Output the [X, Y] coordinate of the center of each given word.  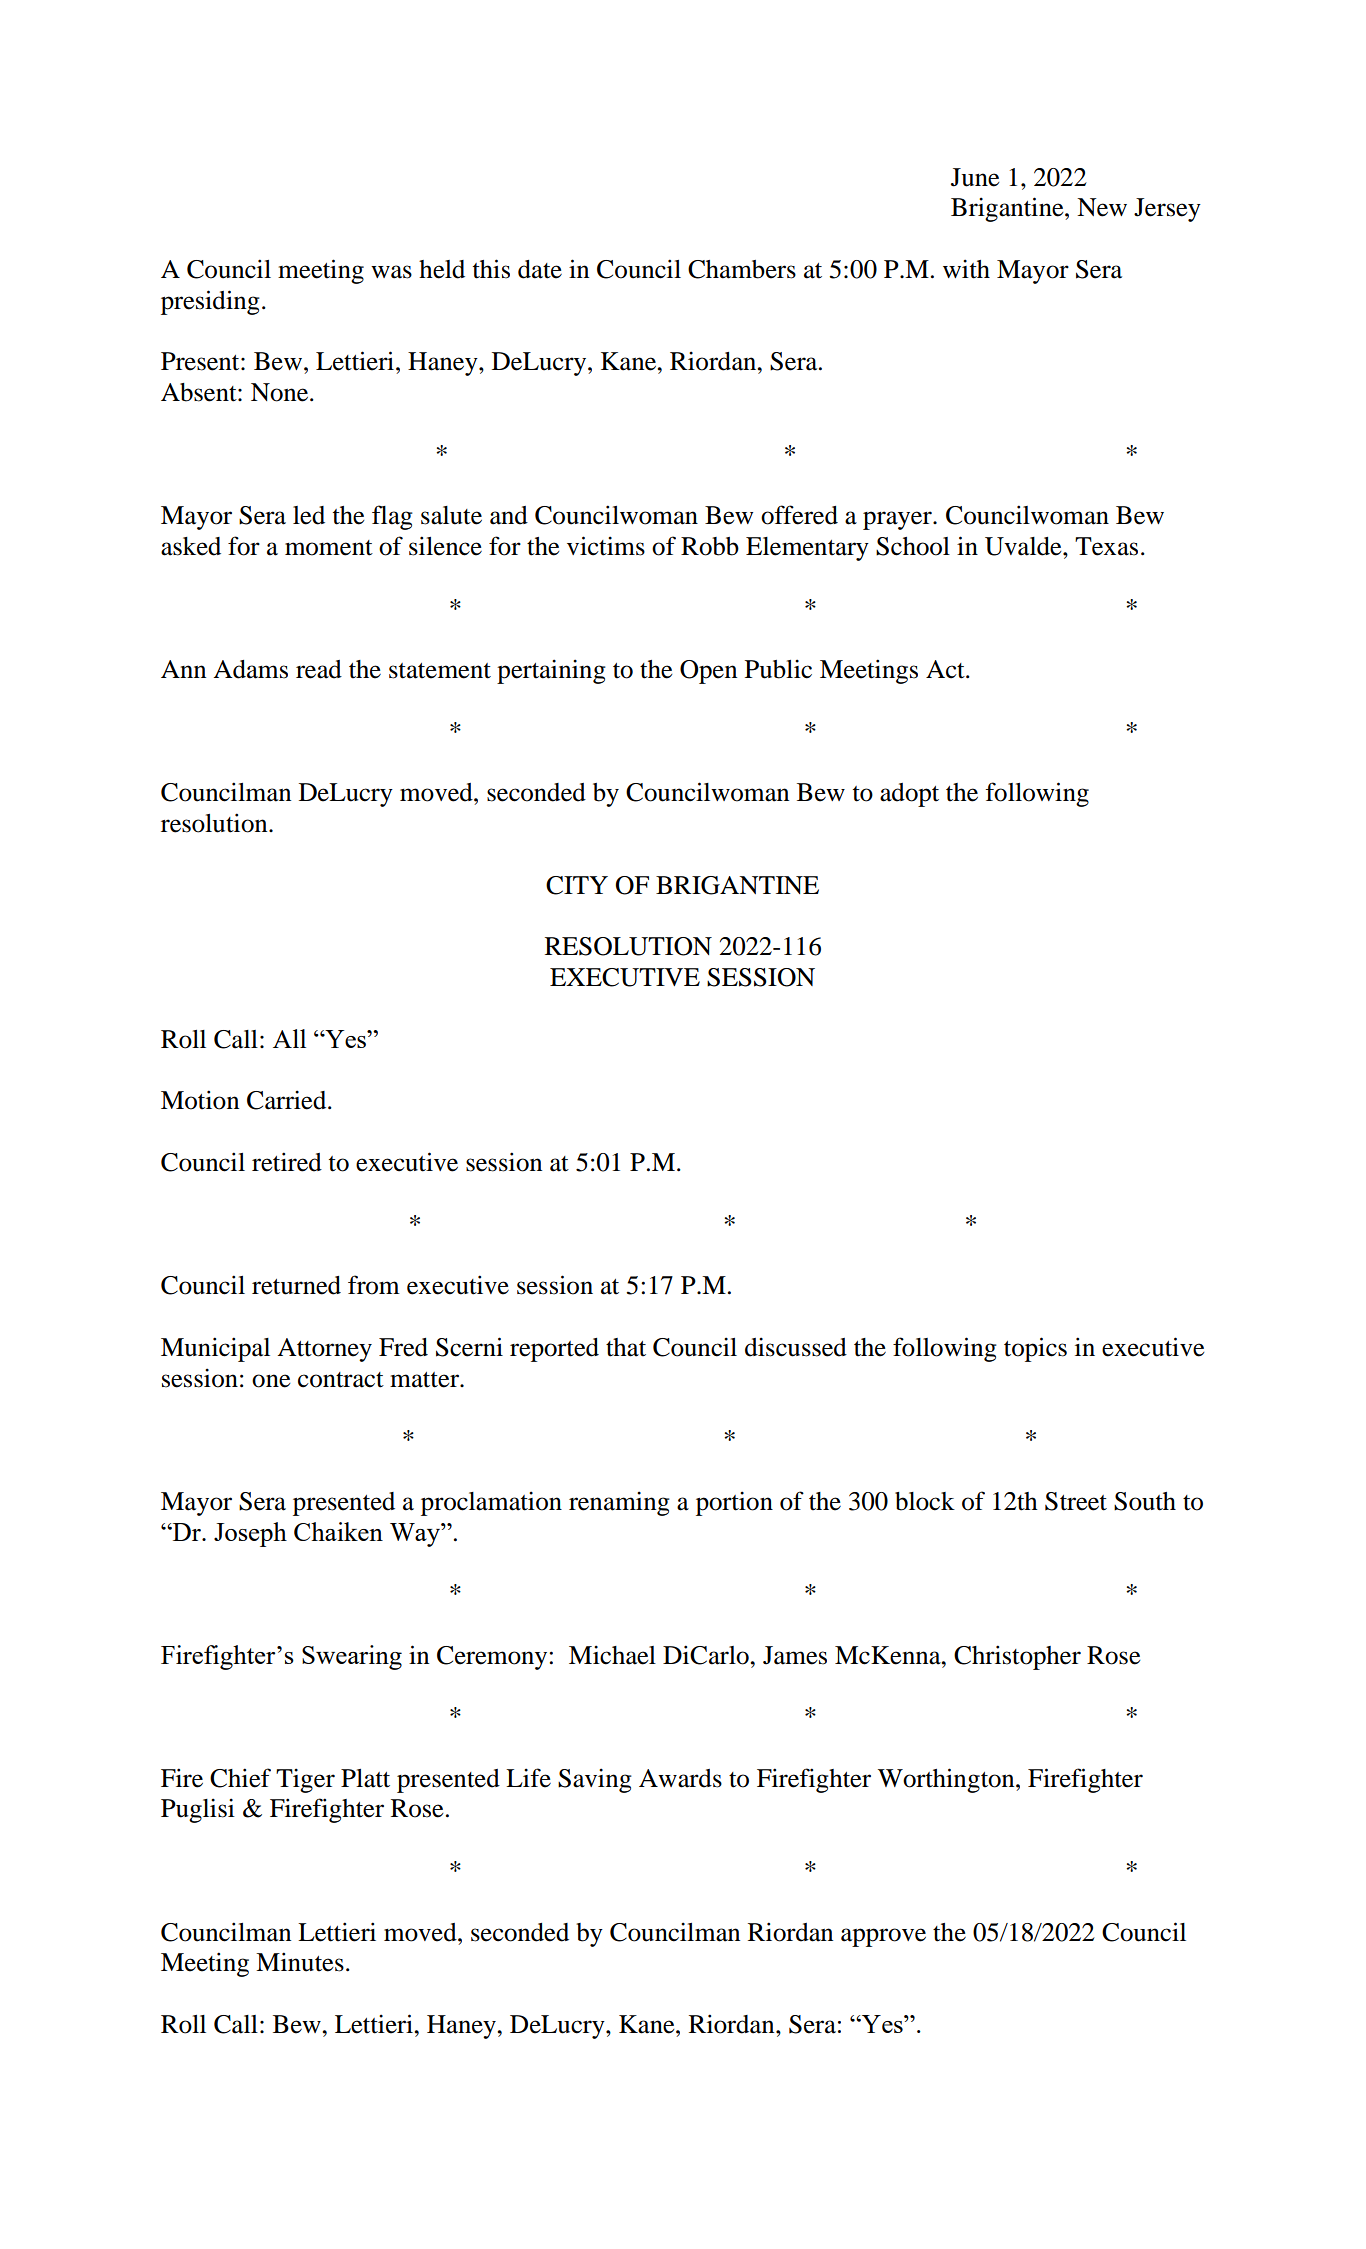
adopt [909, 795]
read [319, 669]
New [1102, 207]
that [626, 1347]
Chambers [742, 269]
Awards [680, 1778]
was [391, 272]
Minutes [300, 1962]
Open [708, 672]
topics [1035, 1349]
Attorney [324, 1350]
